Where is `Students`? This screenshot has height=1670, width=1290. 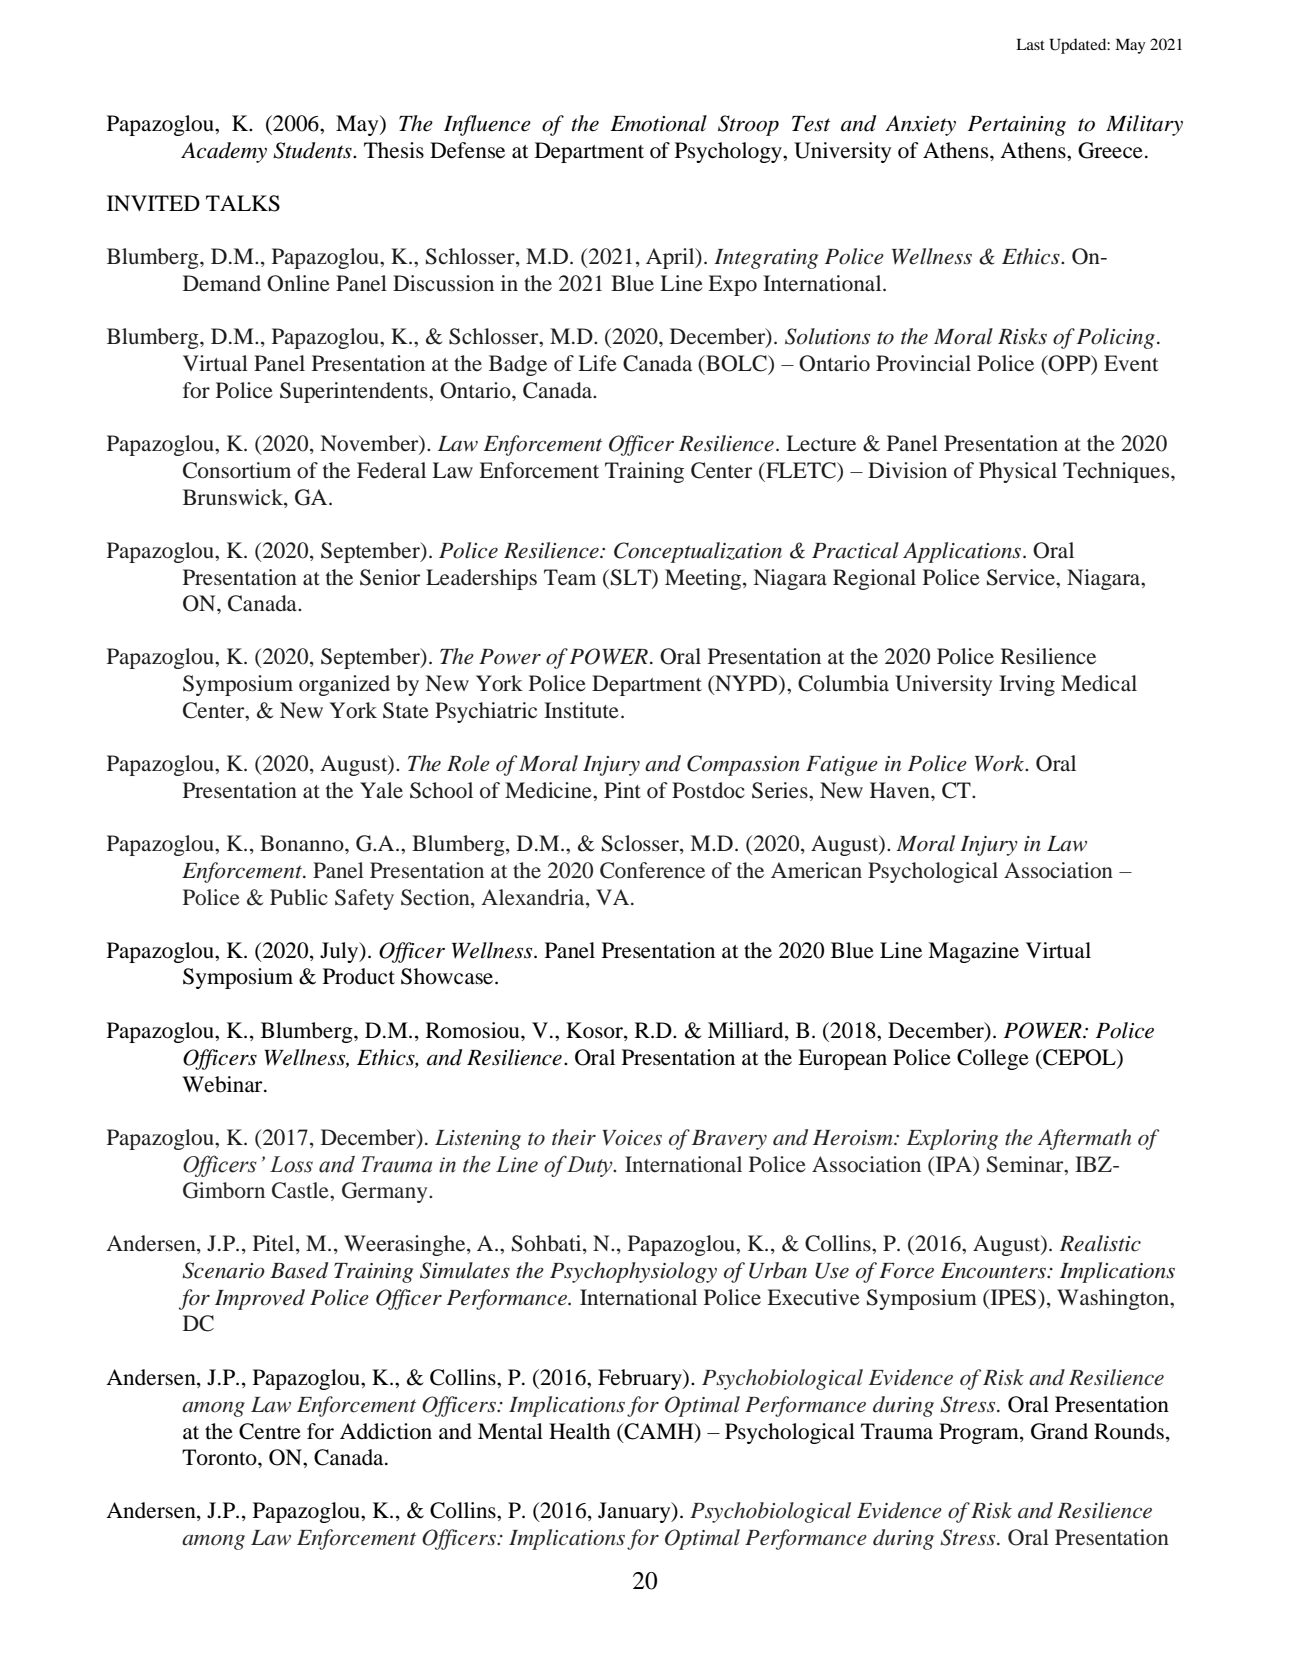 Students is located at coordinates (313, 150).
